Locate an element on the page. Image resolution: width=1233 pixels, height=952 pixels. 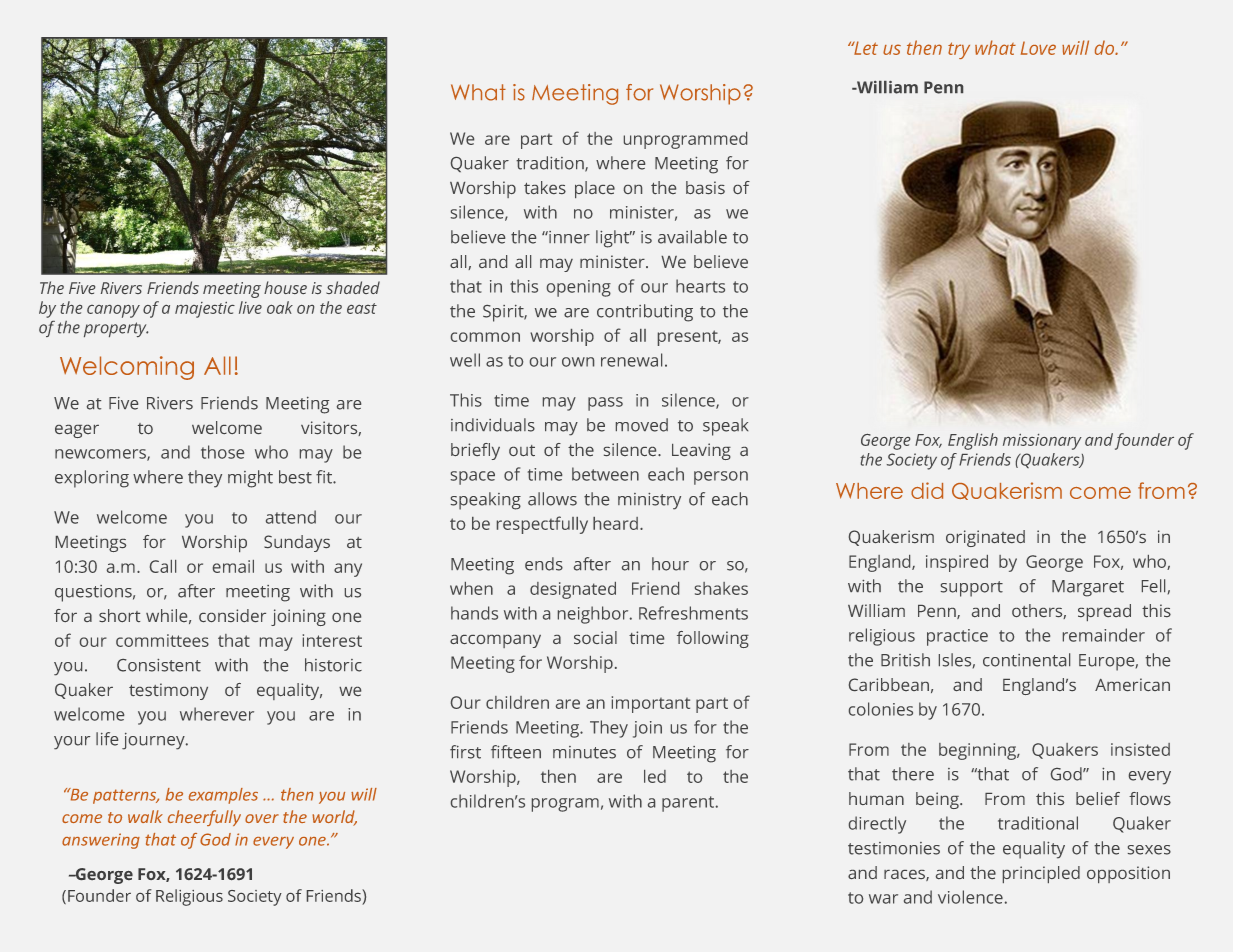
Love is located at coordinates (1038, 48).
